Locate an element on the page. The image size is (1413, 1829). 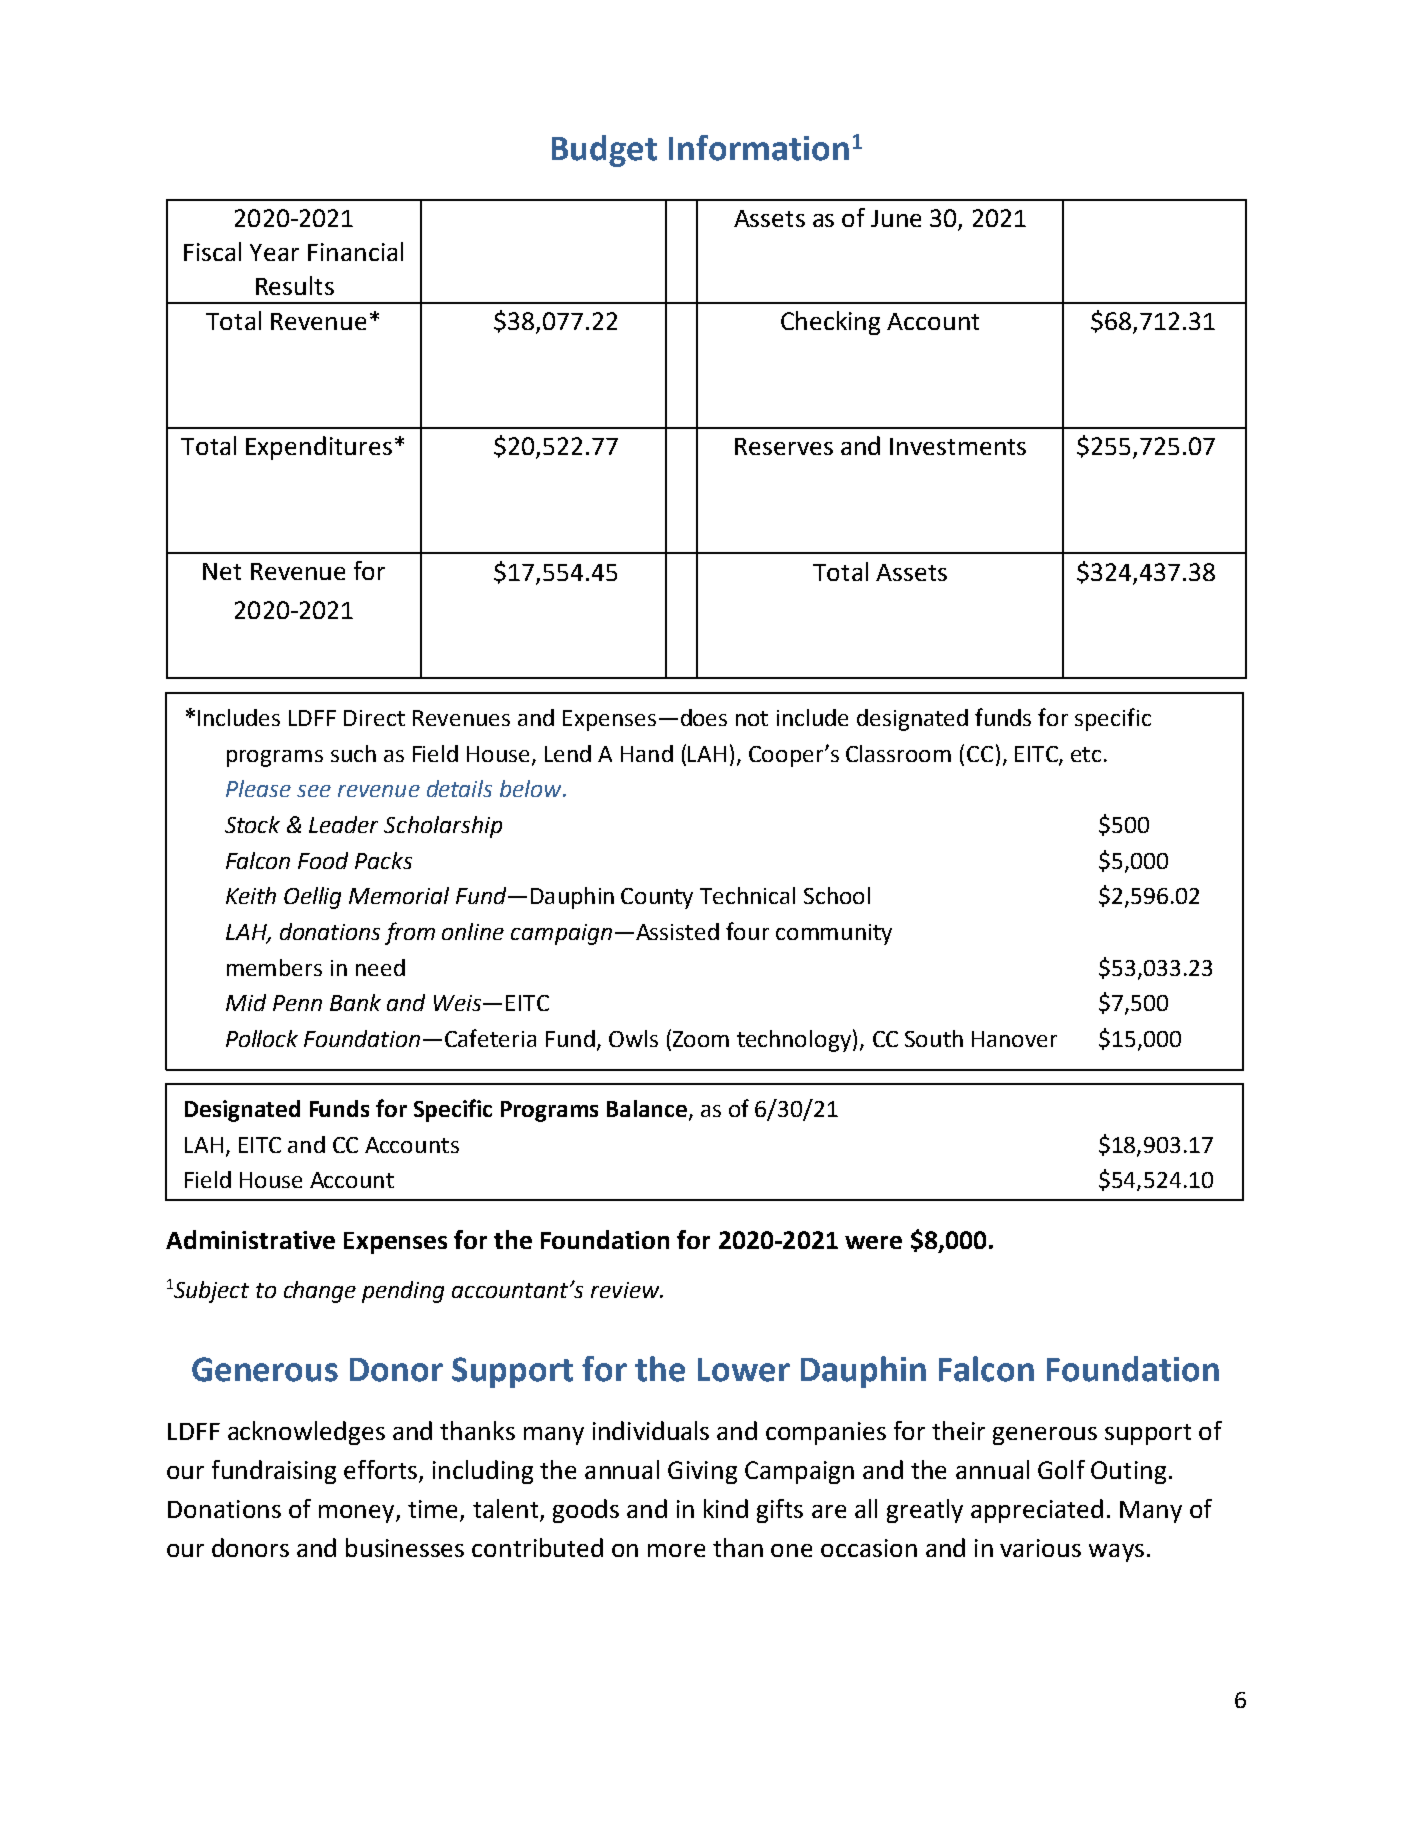
etc is located at coordinates (1086, 754).
